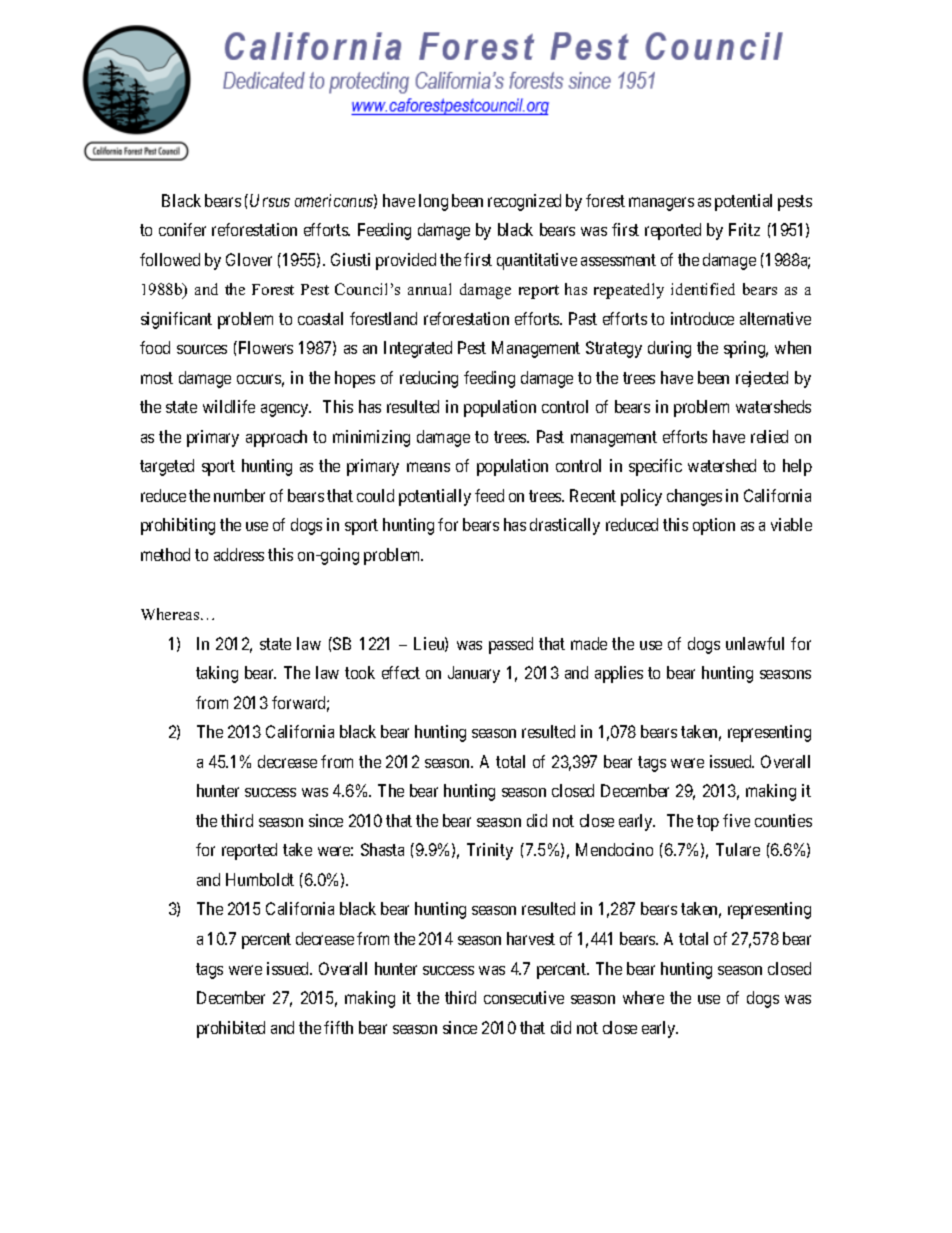  What do you see at coordinates (182, 229) in the screenshot?
I see `conifer` at bounding box center [182, 229].
